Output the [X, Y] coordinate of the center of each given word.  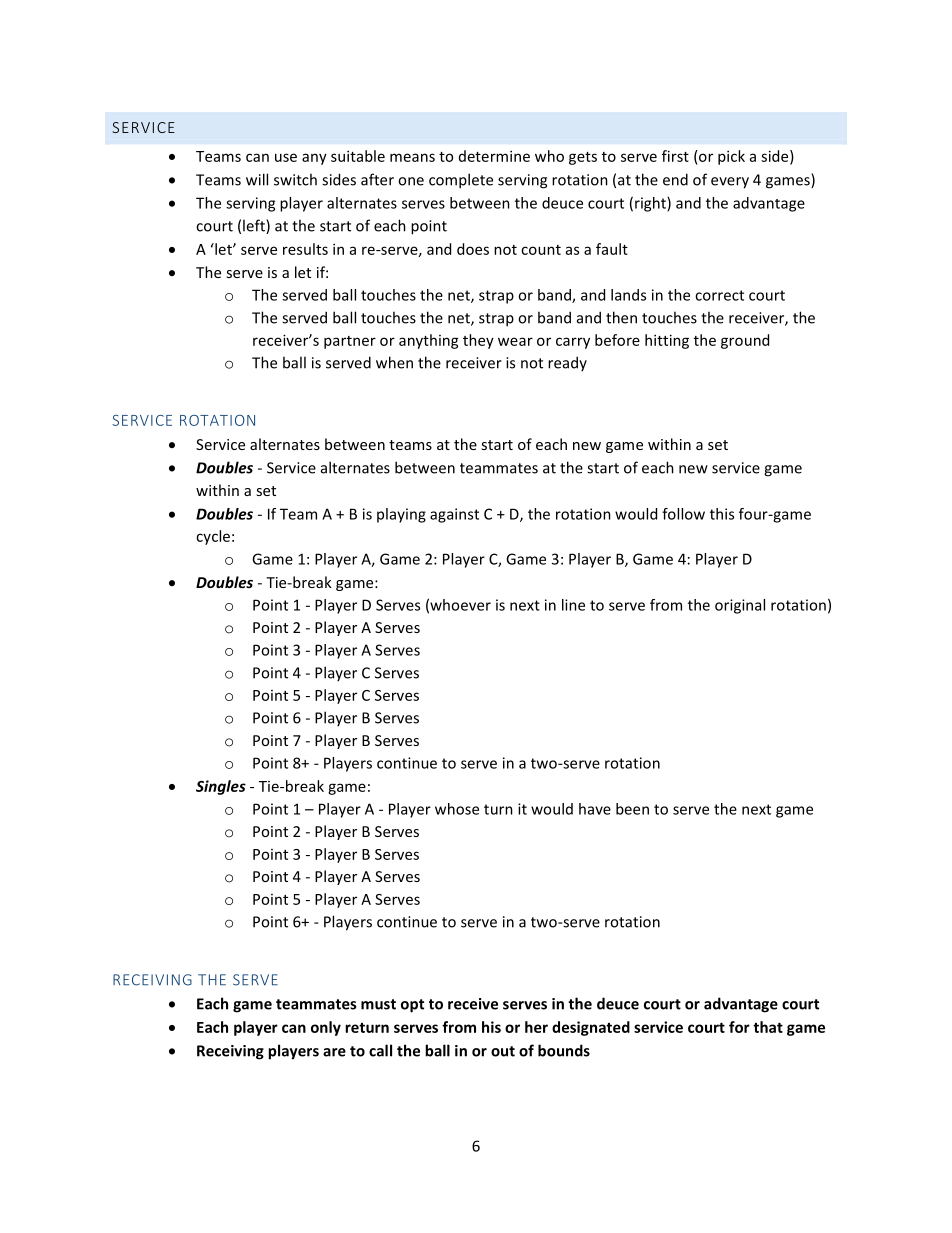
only [326, 1028]
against [454, 515]
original [740, 606]
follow [683, 514]
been [632, 809]
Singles [221, 787]
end [675, 179]
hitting [667, 341]
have [595, 809]
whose [457, 809]
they [478, 341]
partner [350, 342]
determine [494, 156]
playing [401, 515]
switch [295, 179]
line [573, 605]
